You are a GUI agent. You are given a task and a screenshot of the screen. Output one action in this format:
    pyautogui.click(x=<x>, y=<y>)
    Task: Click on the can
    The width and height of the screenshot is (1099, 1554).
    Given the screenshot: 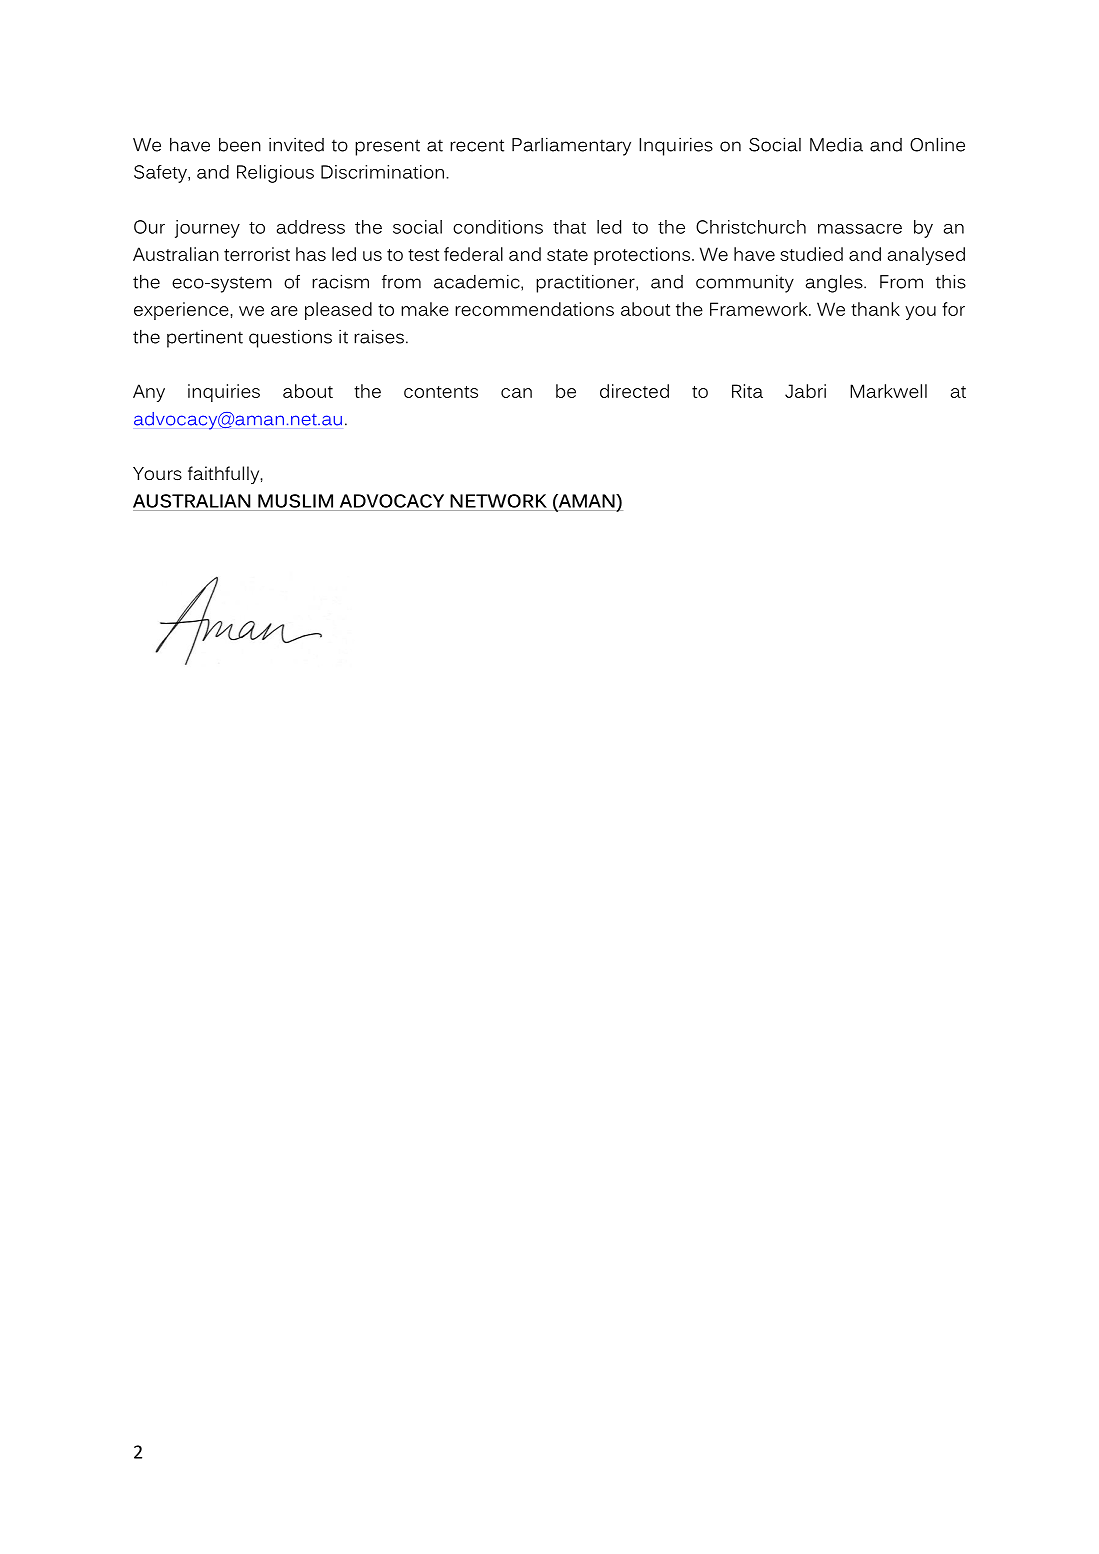 What is the action you would take?
    pyautogui.click(x=516, y=393)
